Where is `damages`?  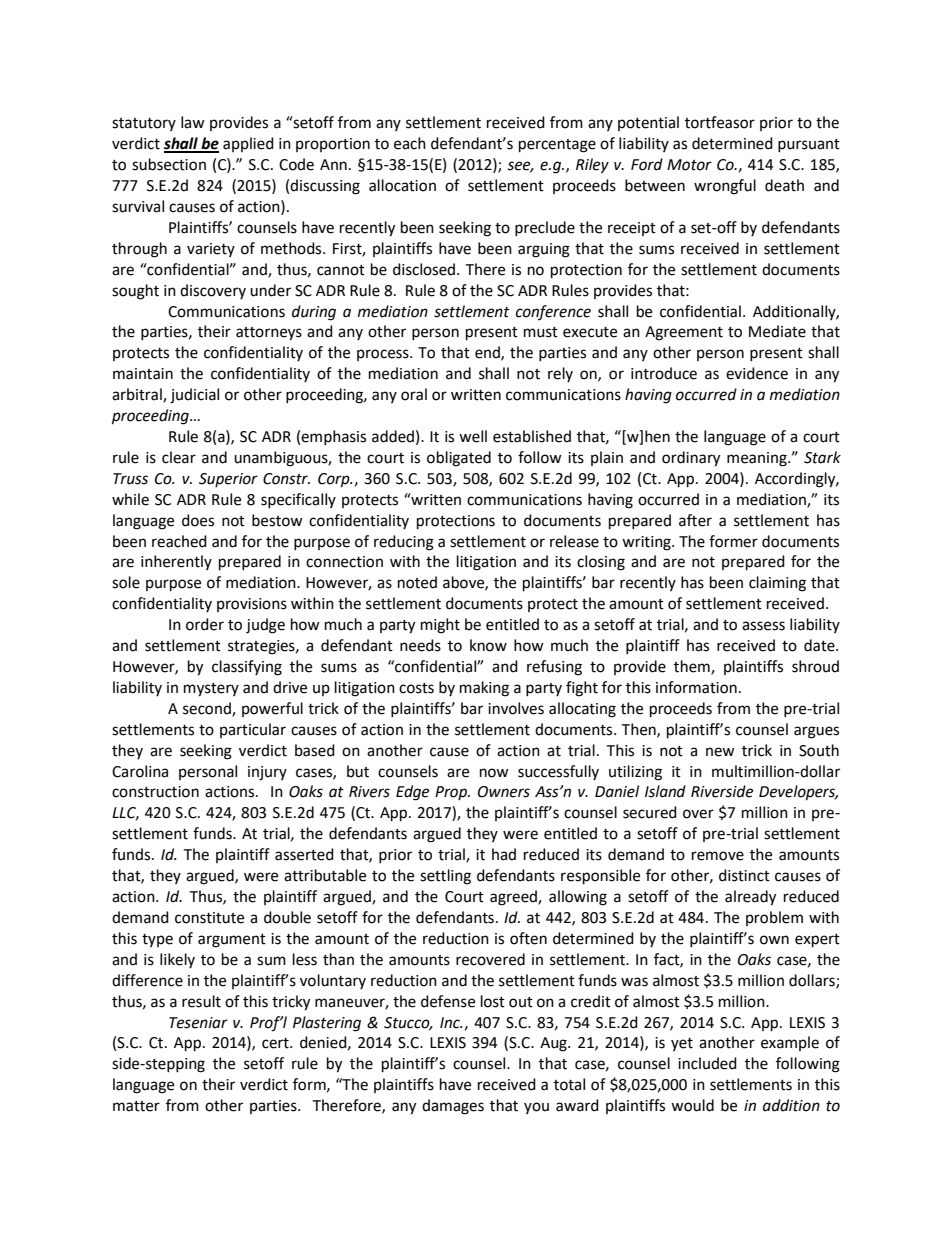
damages is located at coordinates (453, 1107).
